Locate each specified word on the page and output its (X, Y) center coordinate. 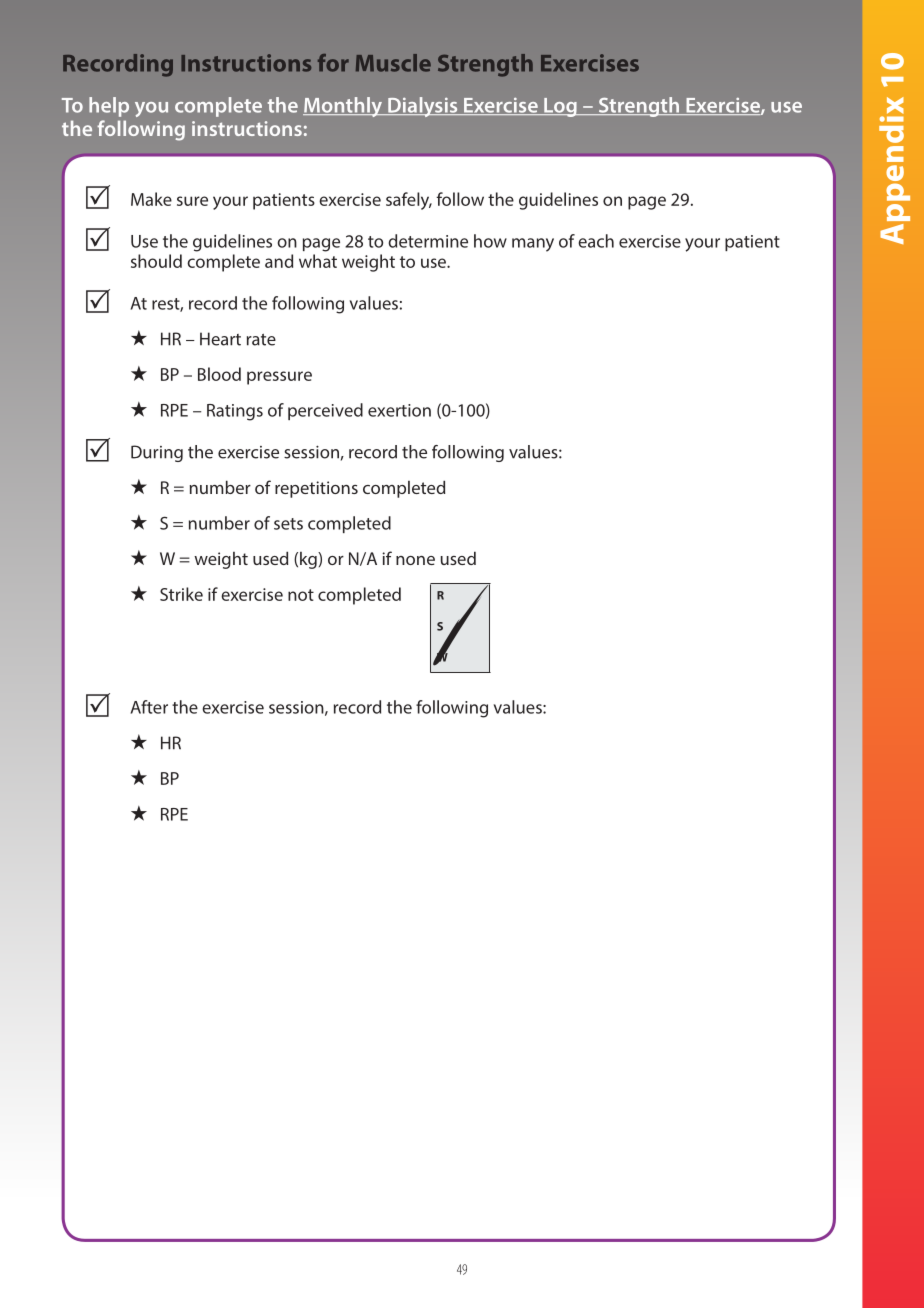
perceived (325, 411)
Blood (219, 374)
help (109, 107)
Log (560, 107)
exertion (399, 410)
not (301, 595)
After (149, 707)
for (333, 63)
